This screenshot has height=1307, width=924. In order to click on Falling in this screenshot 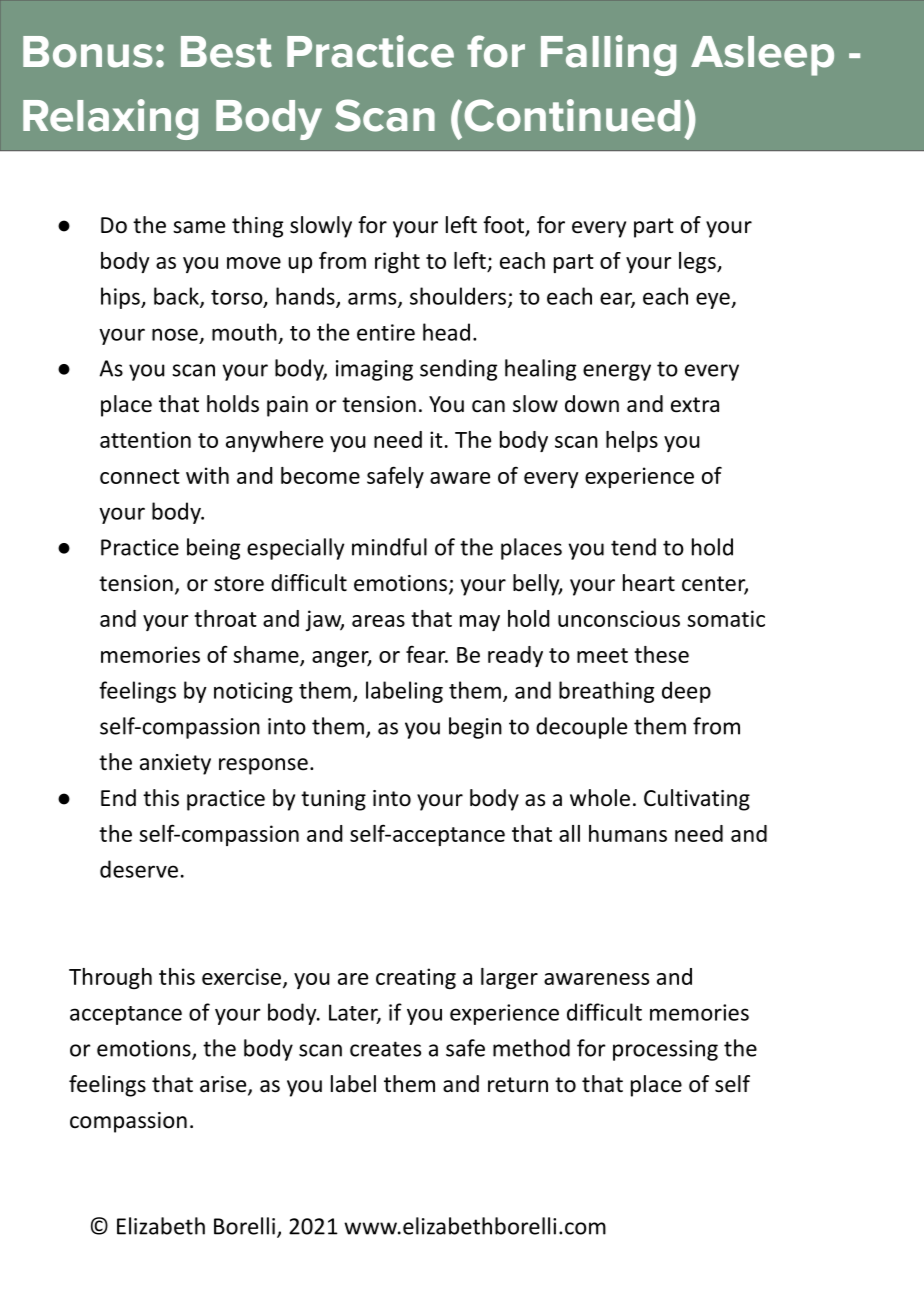, I will do `click(608, 55)`.
